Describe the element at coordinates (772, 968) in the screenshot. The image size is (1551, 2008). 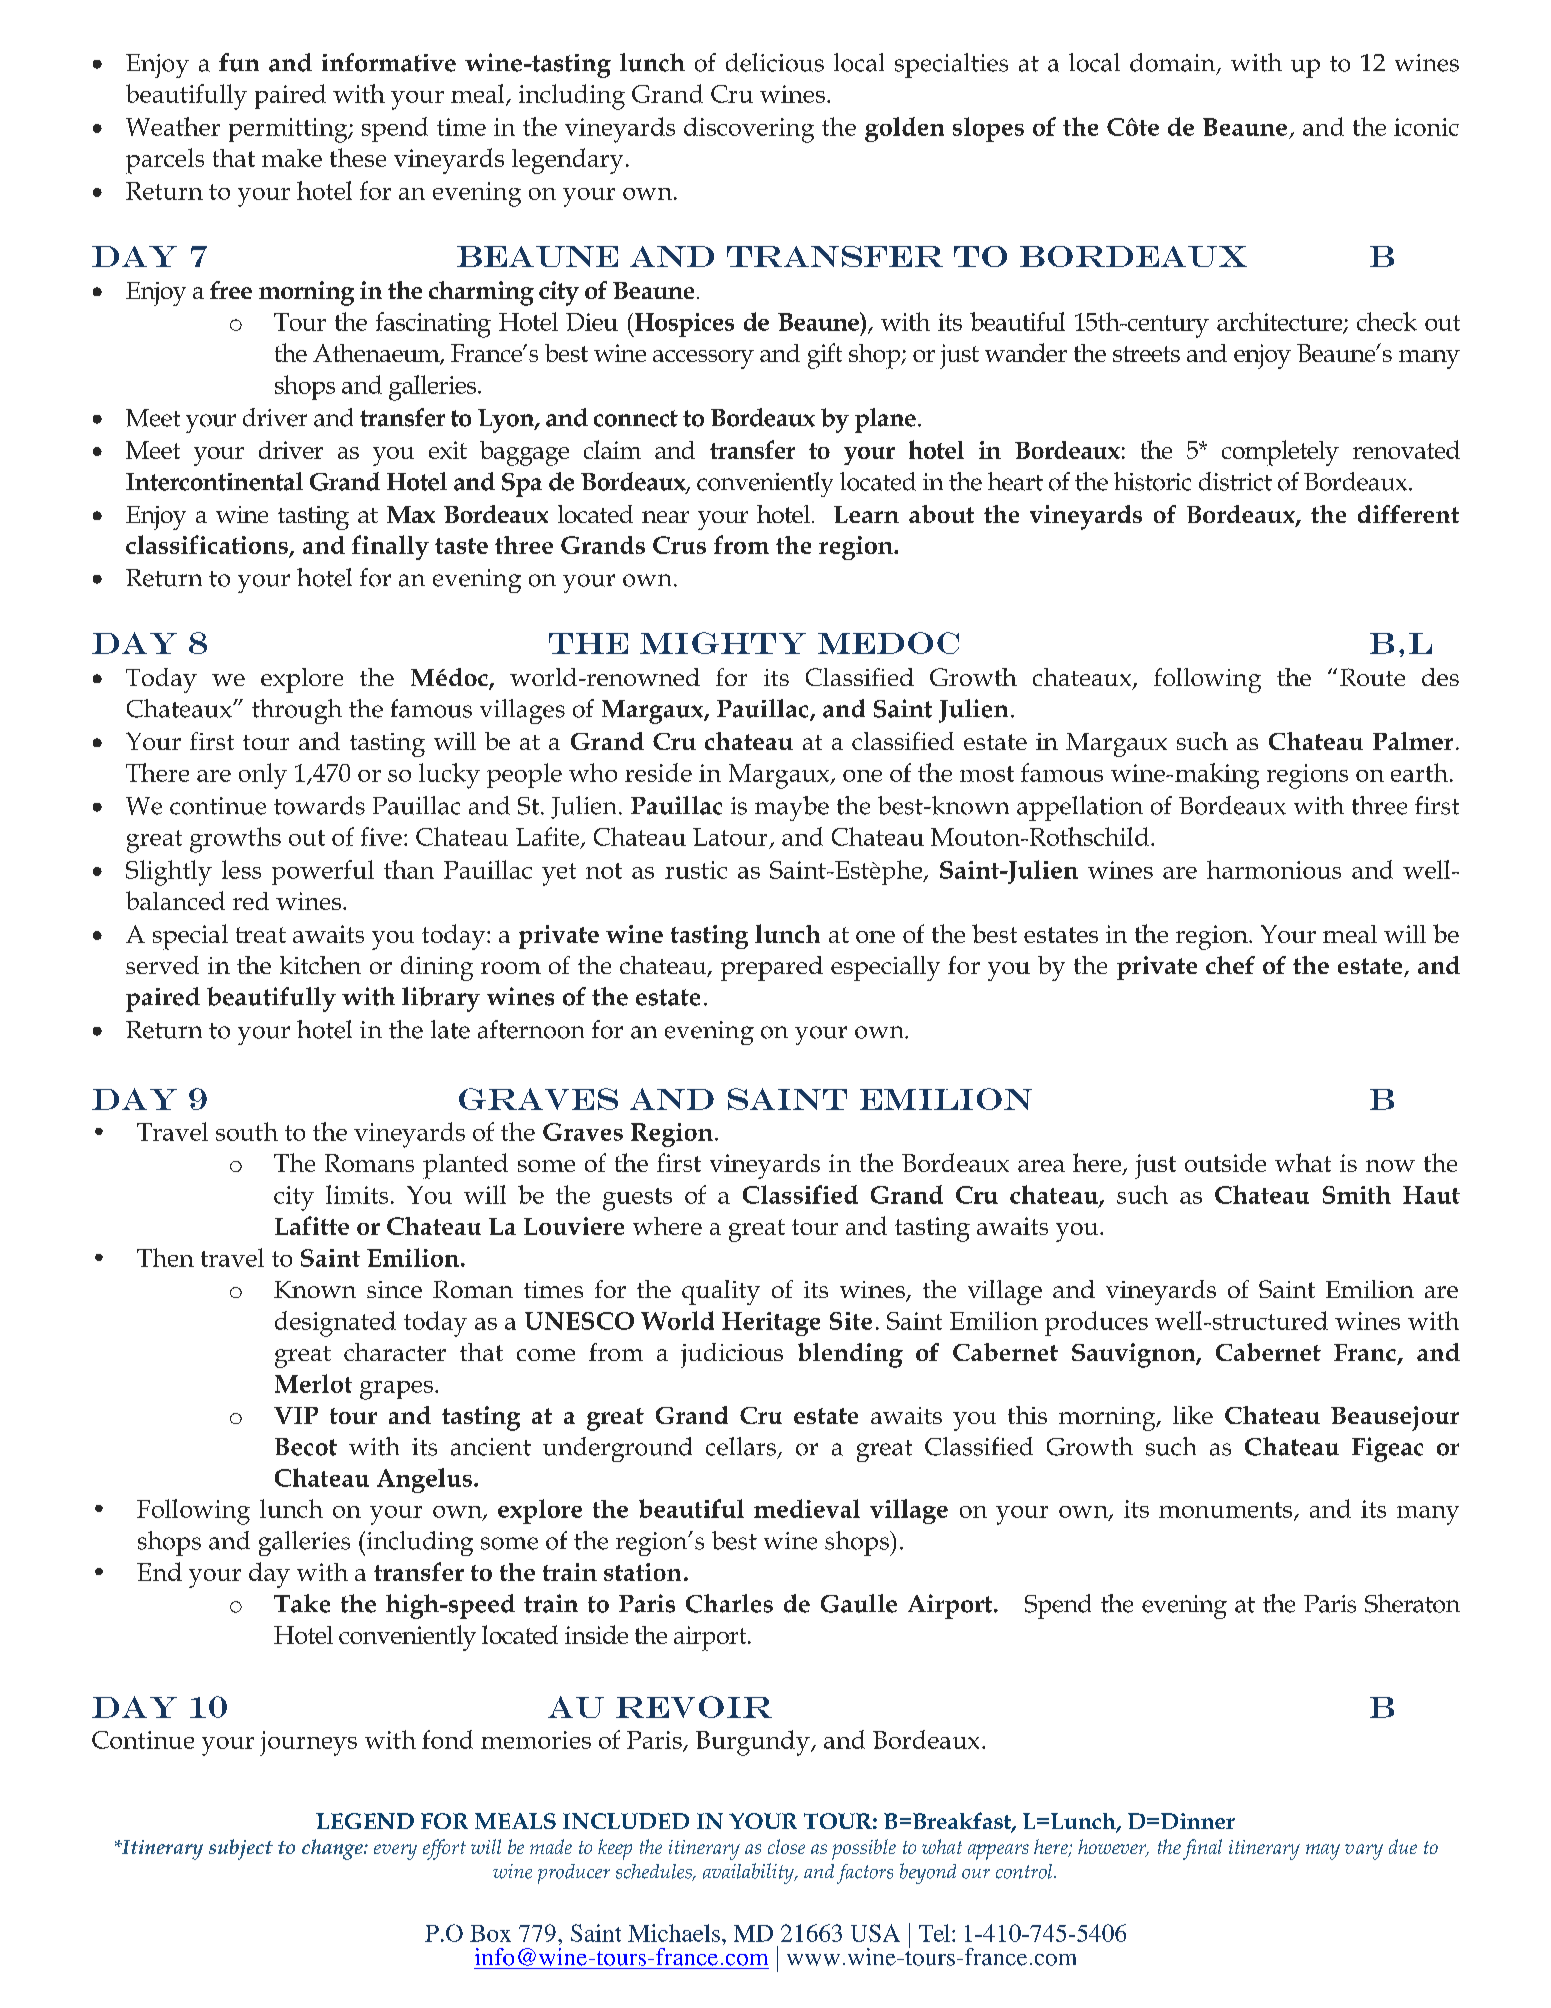
I see `prepared` at that location.
